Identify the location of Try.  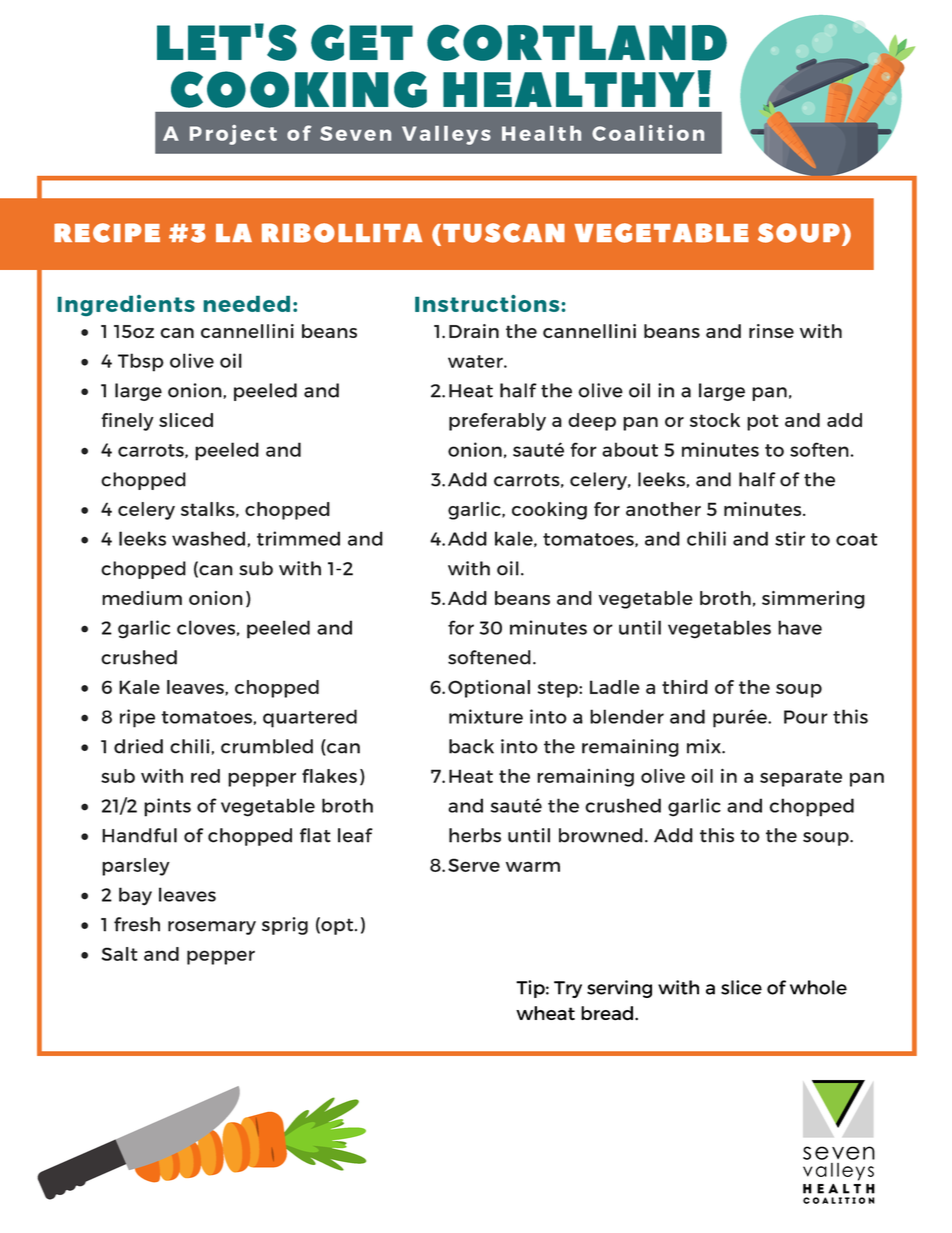
(568, 989).
